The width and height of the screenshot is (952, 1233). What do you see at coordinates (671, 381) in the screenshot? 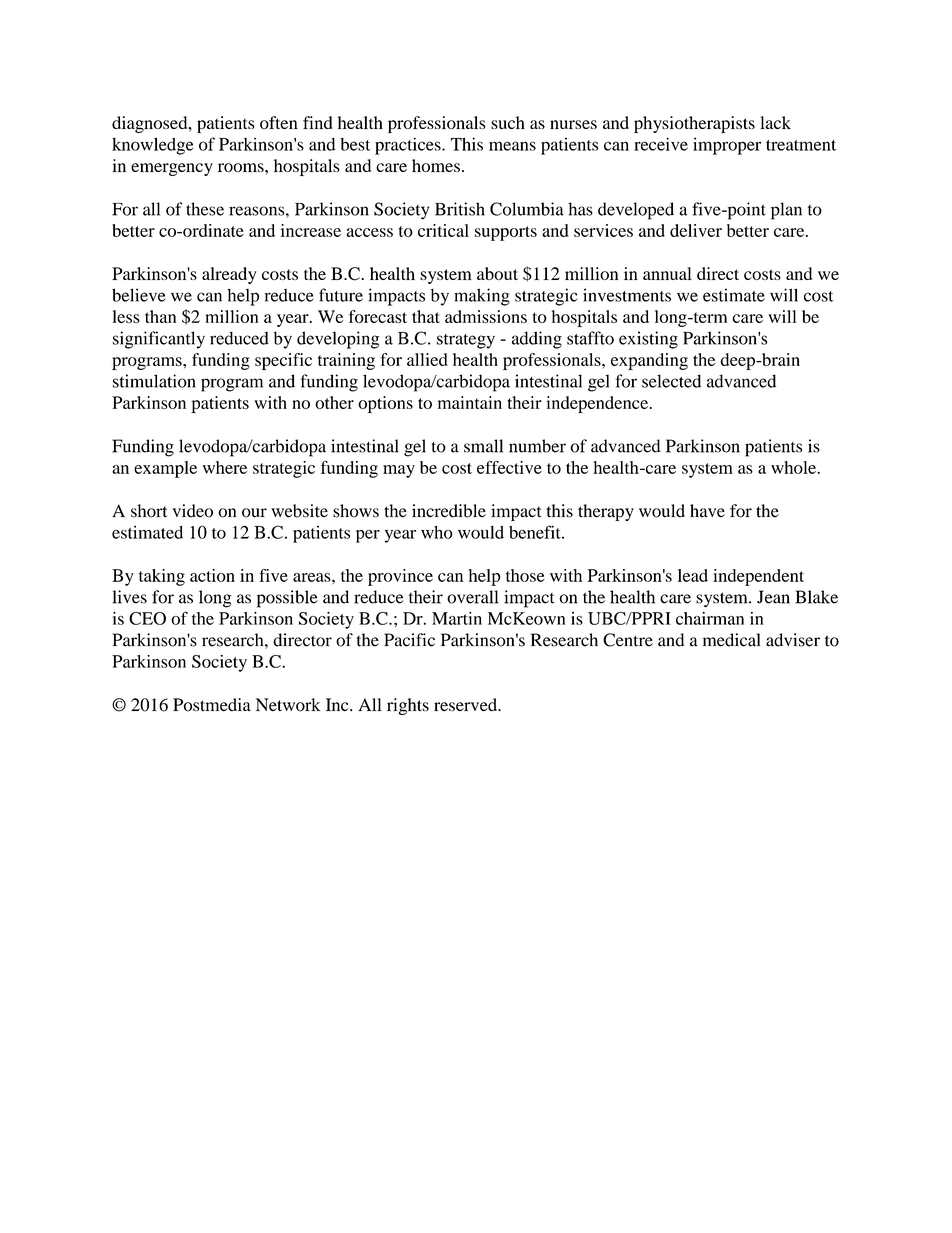
I see `selected` at bounding box center [671, 381].
